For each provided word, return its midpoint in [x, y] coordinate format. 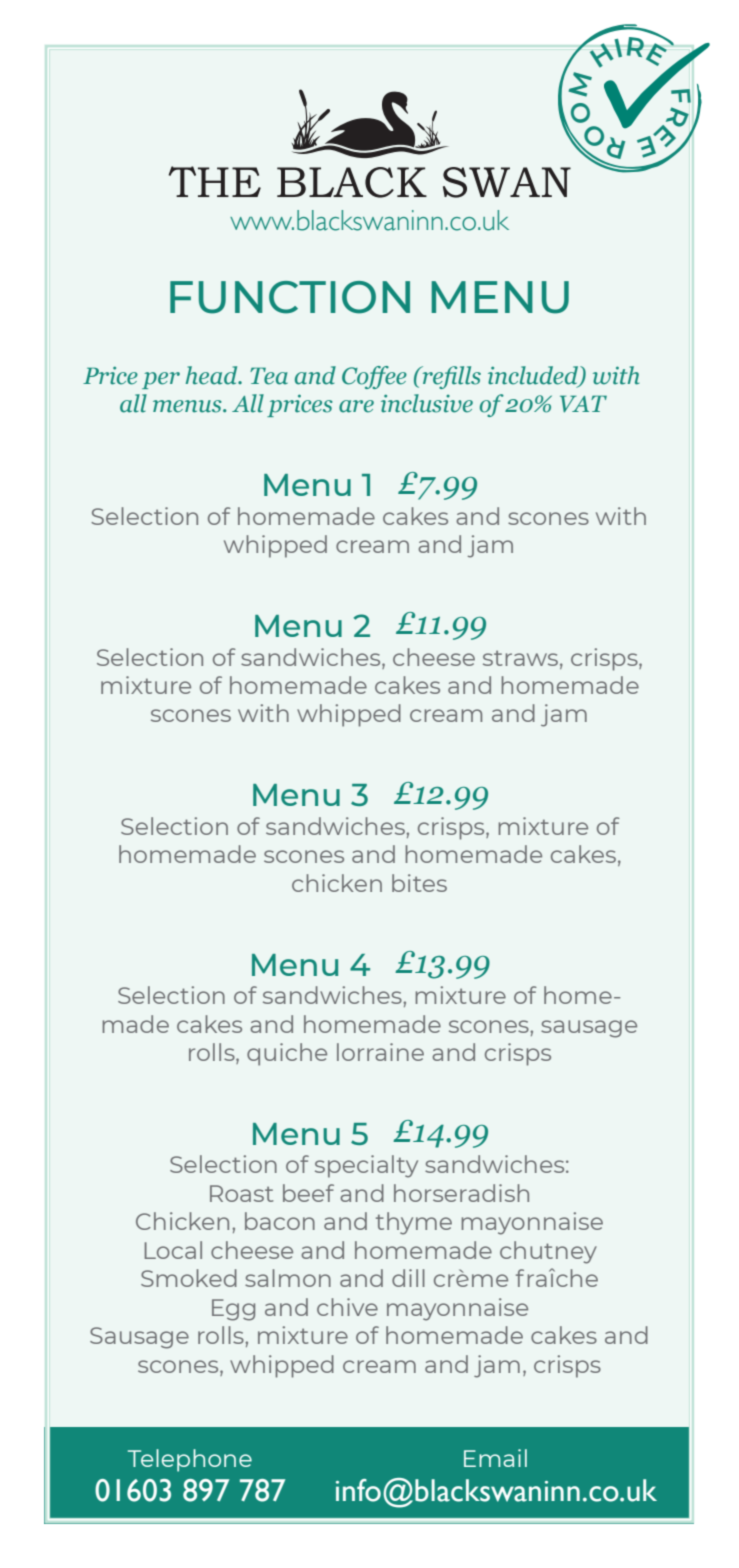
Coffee [374, 377]
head [212, 375]
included [534, 376]
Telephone [190, 1460]
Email [495, 1458]
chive [347, 1307]
